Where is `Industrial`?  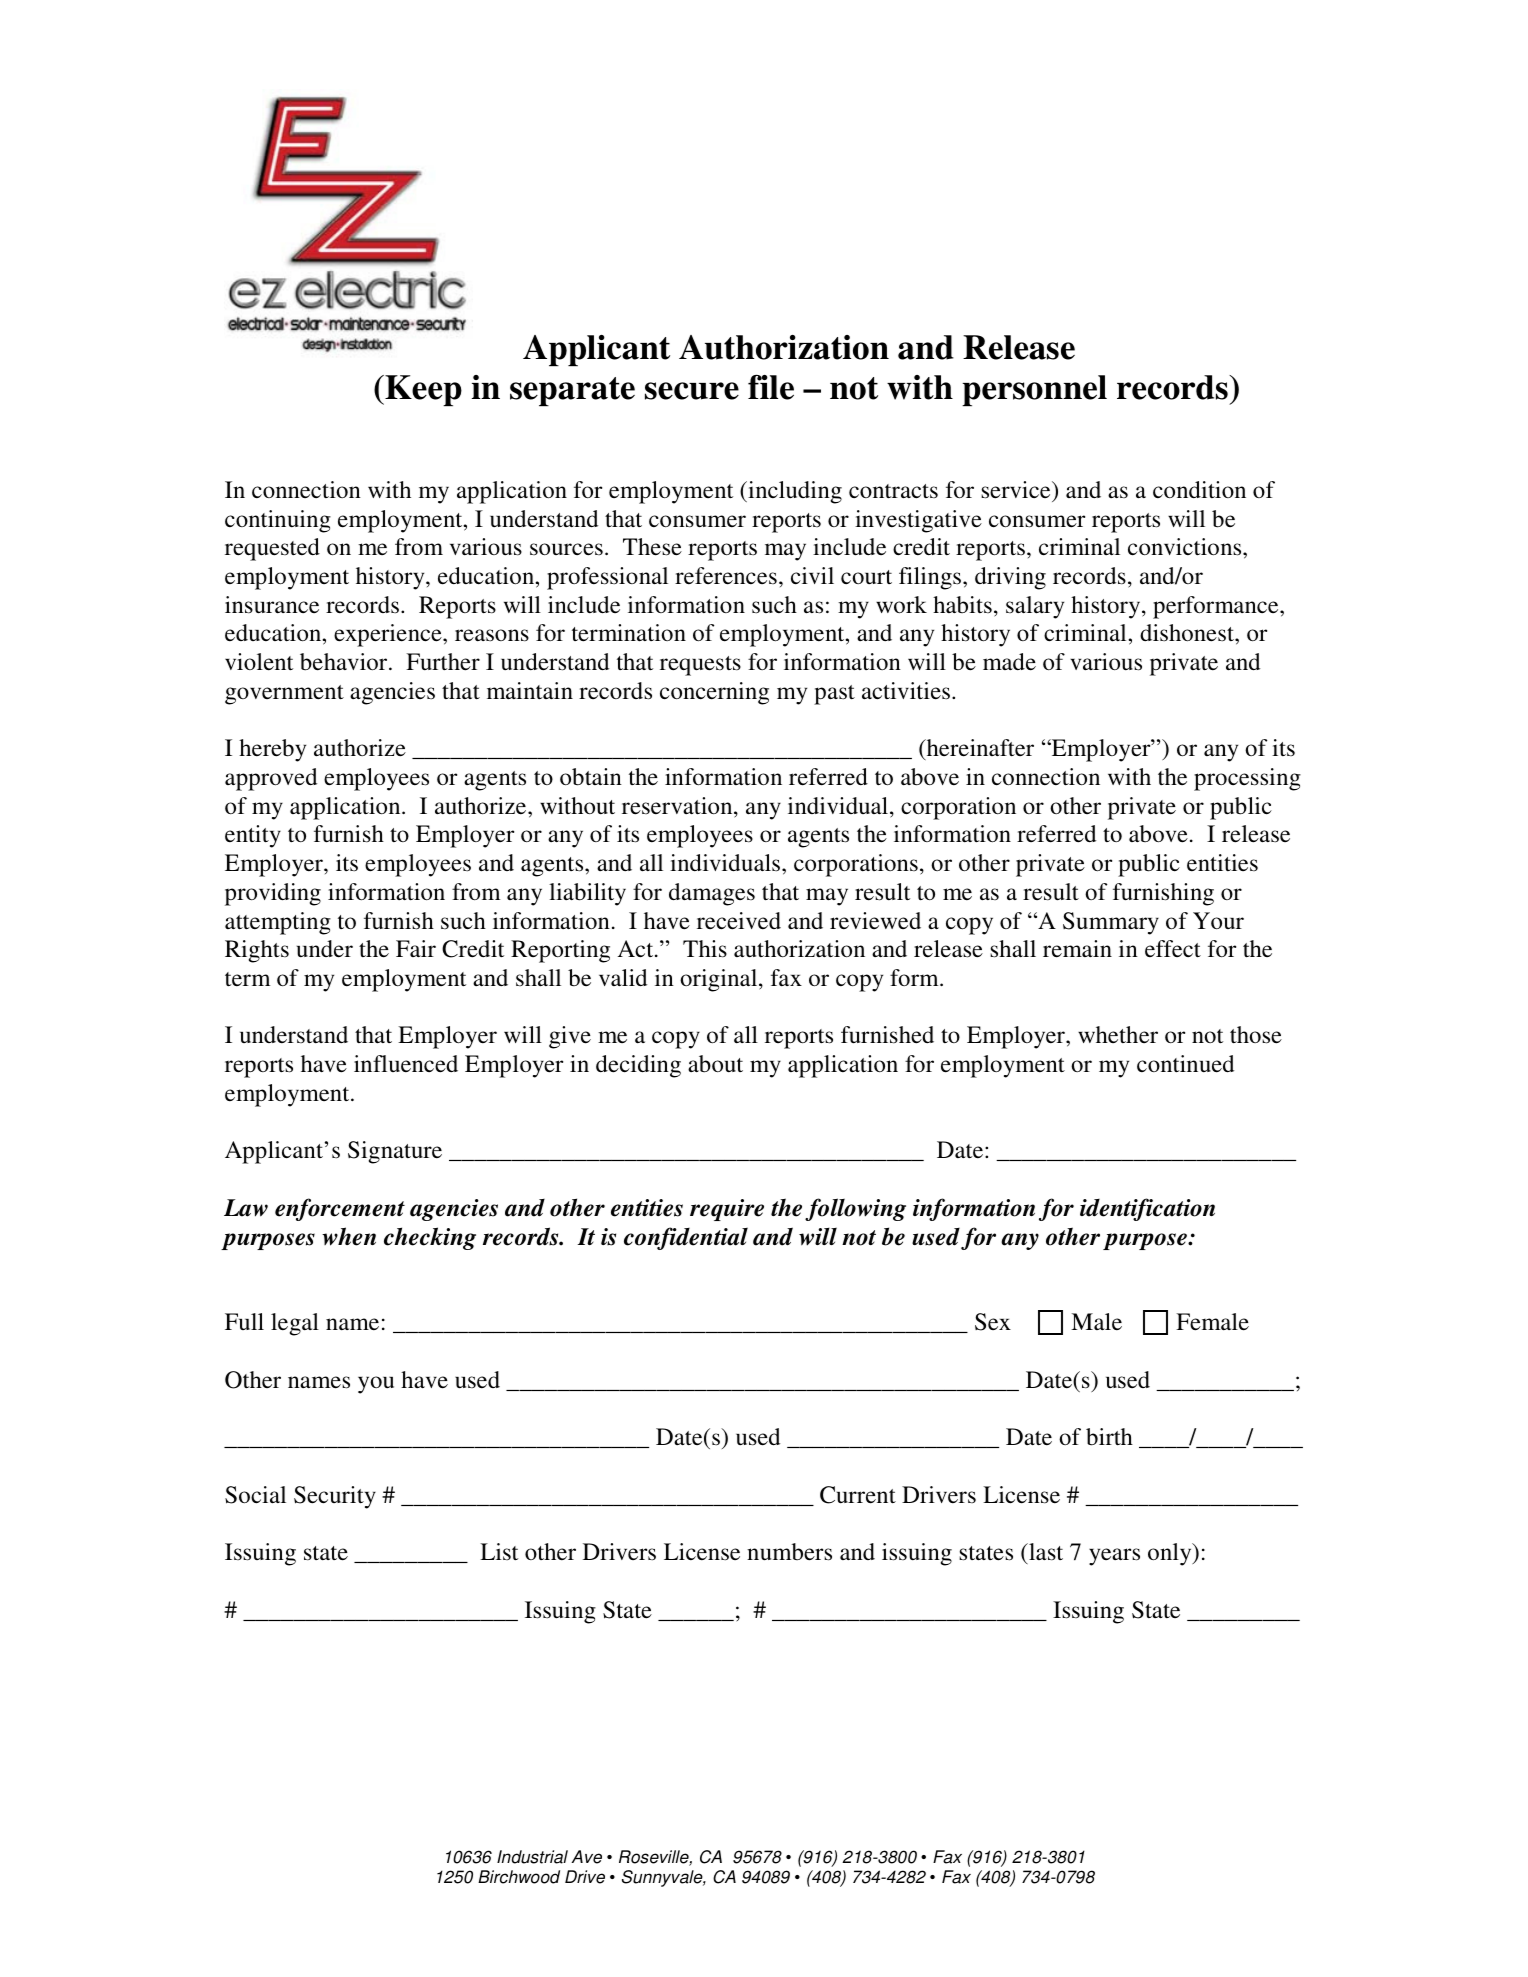 Industrial is located at coordinates (532, 1857).
